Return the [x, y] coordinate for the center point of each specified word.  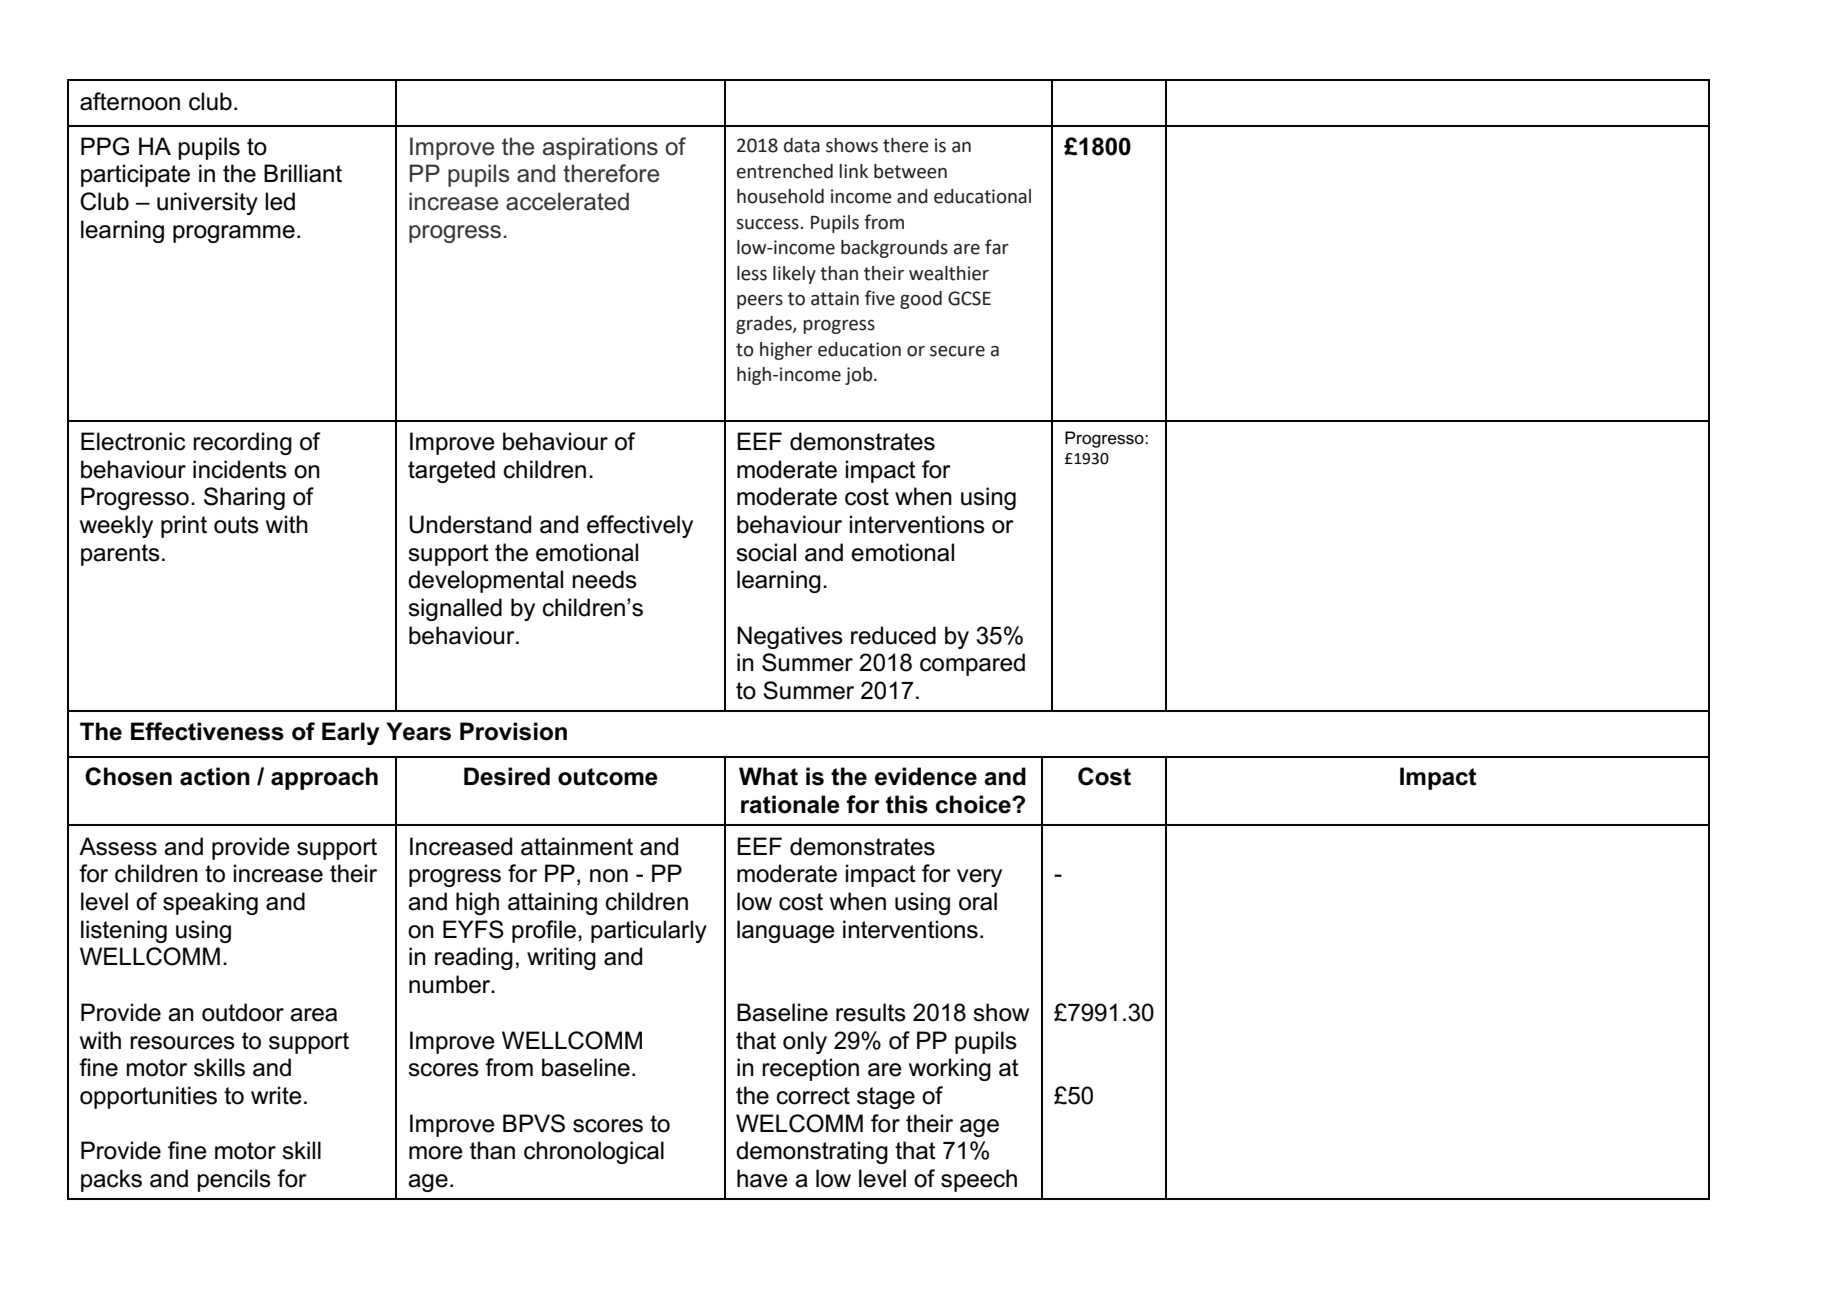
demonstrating [812, 1152]
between [910, 171]
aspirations [600, 148]
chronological [594, 1152]
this [907, 804]
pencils [234, 1180]
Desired [507, 776]
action [215, 776]
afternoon [130, 101]
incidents [240, 469]
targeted [451, 471]
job [860, 376]
